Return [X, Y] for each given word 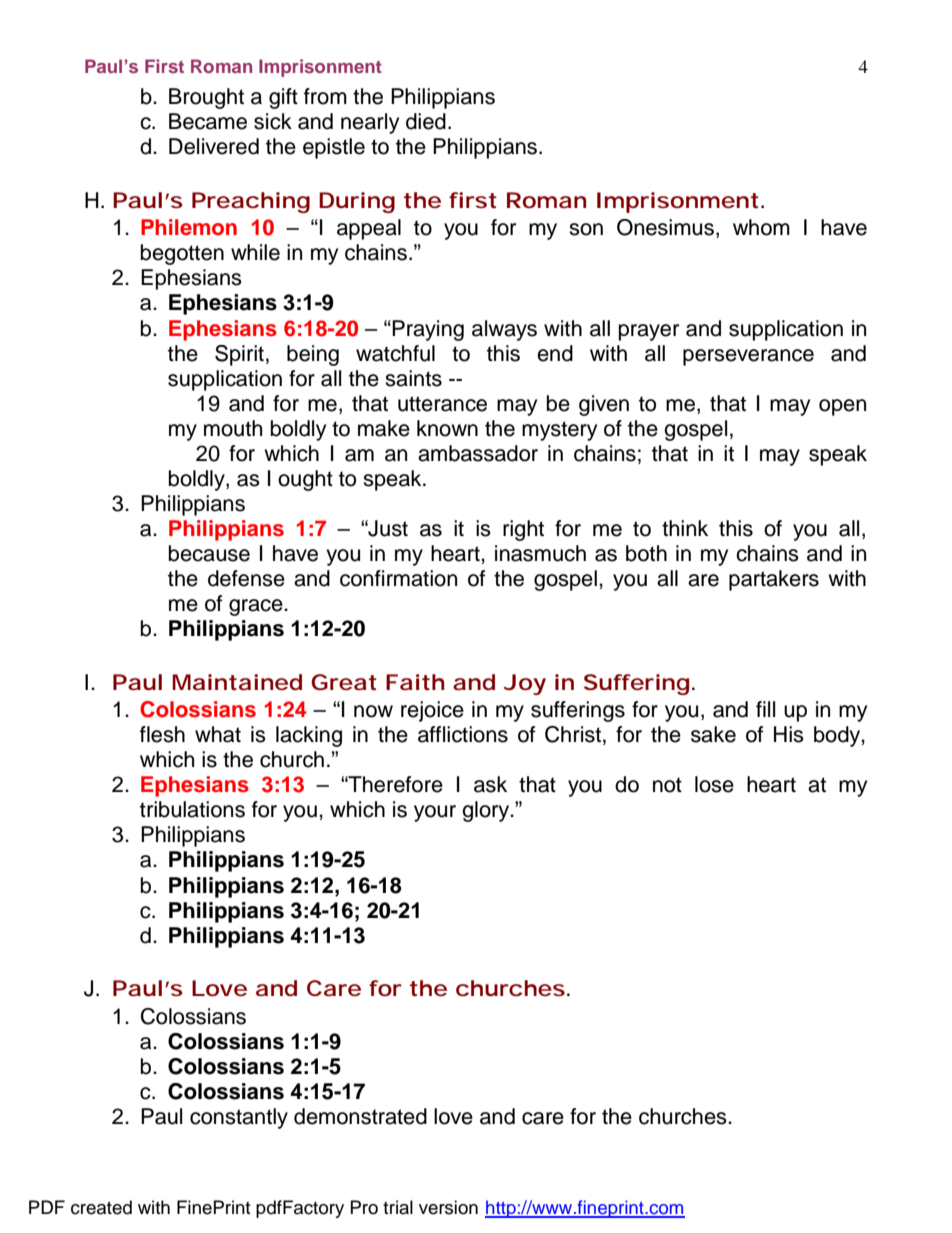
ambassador [478, 453]
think [685, 528]
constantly [239, 1118]
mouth [233, 428]
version [448, 1207]
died [426, 121]
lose [714, 784]
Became [208, 121]
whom [761, 227]
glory [487, 811]
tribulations [192, 809]
